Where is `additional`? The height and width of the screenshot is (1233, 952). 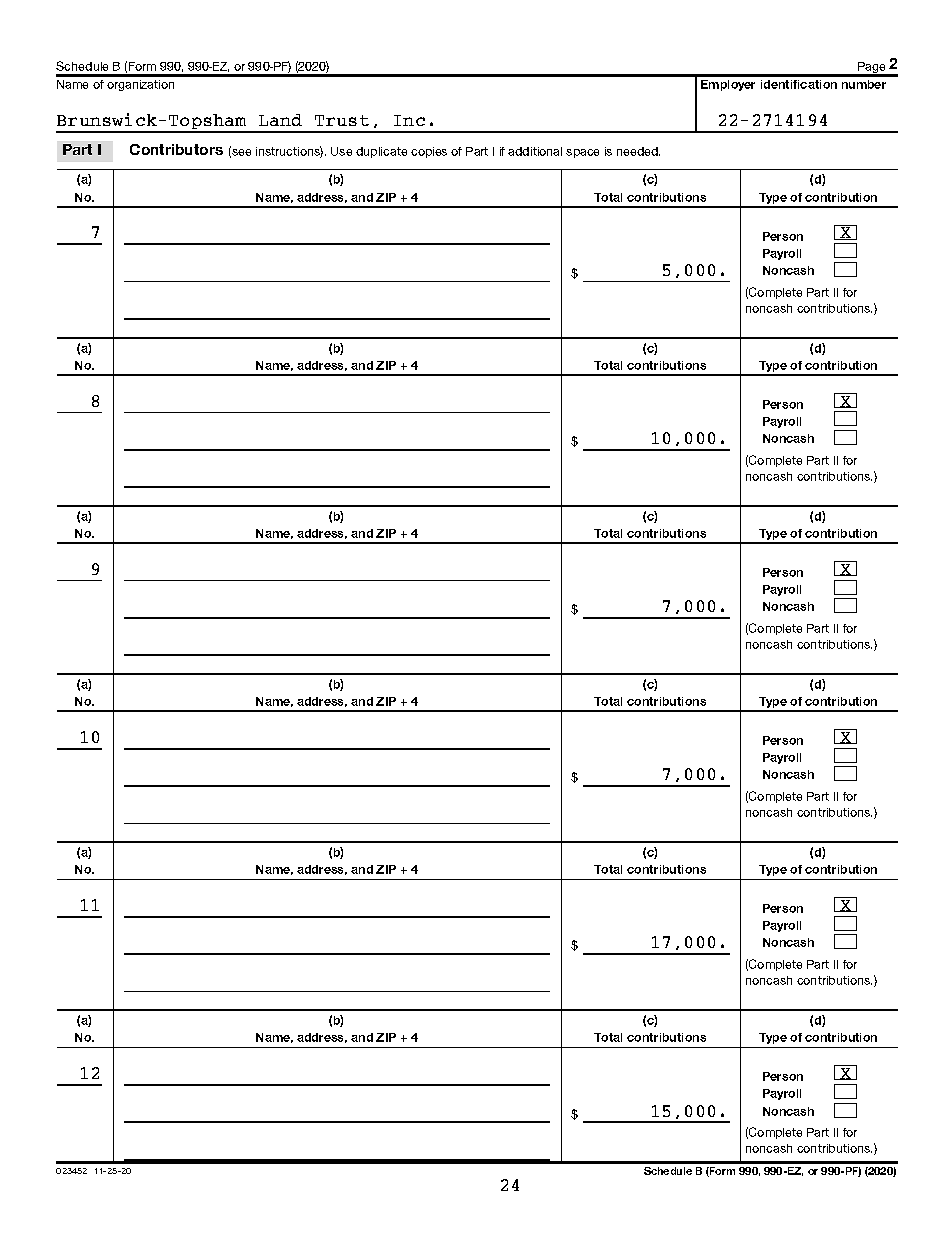 additional is located at coordinates (535, 151).
